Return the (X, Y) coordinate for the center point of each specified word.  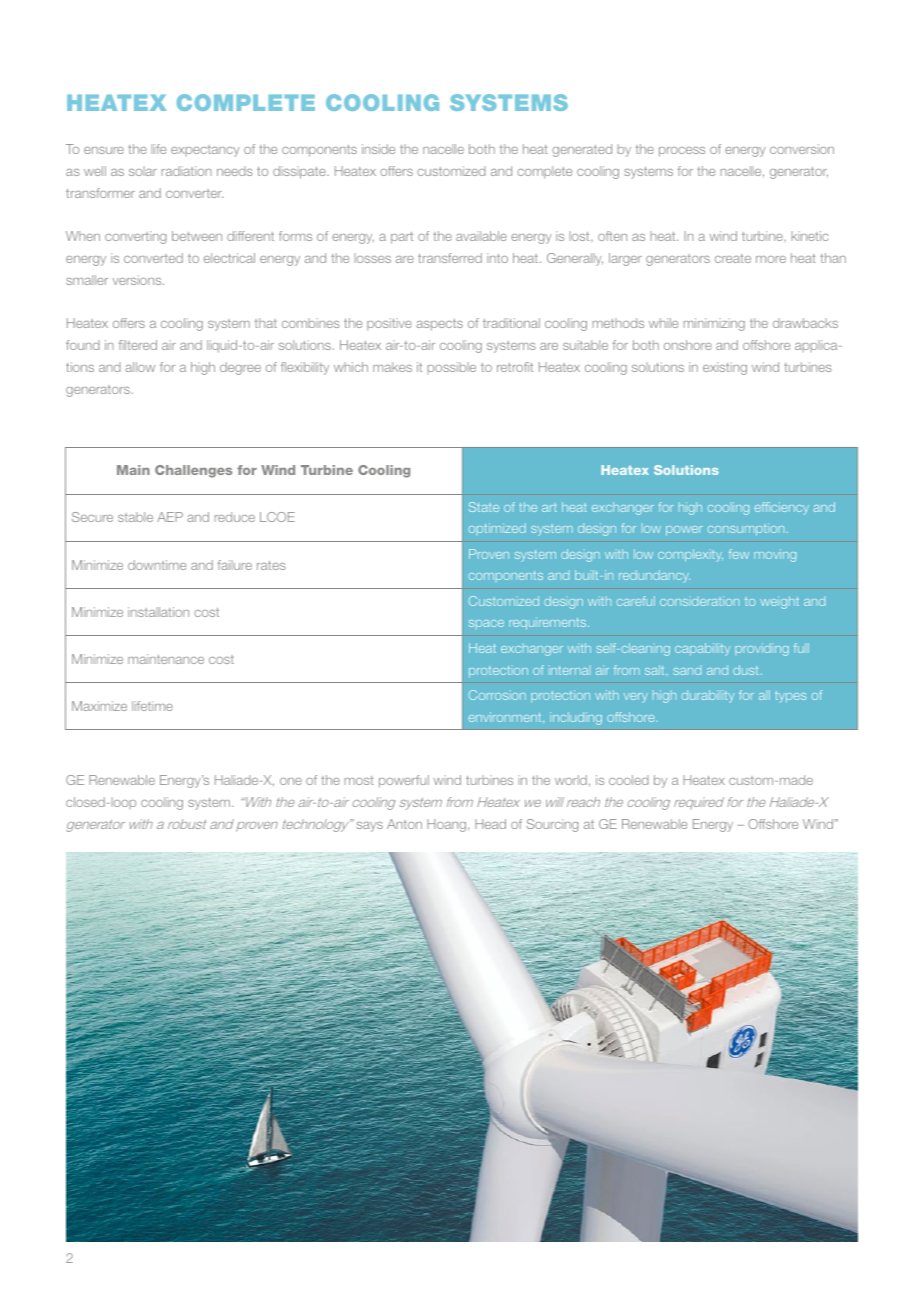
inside (378, 149)
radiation (186, 171)
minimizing (714, 324)
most (359, 780)
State (484, 507)
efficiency (782, 508)
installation (158, 612)
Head (490, 824)
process (682, 152)
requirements (549, 623)
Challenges (193, 471)
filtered (138, 345)
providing (762, 649)
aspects (439, 325)
